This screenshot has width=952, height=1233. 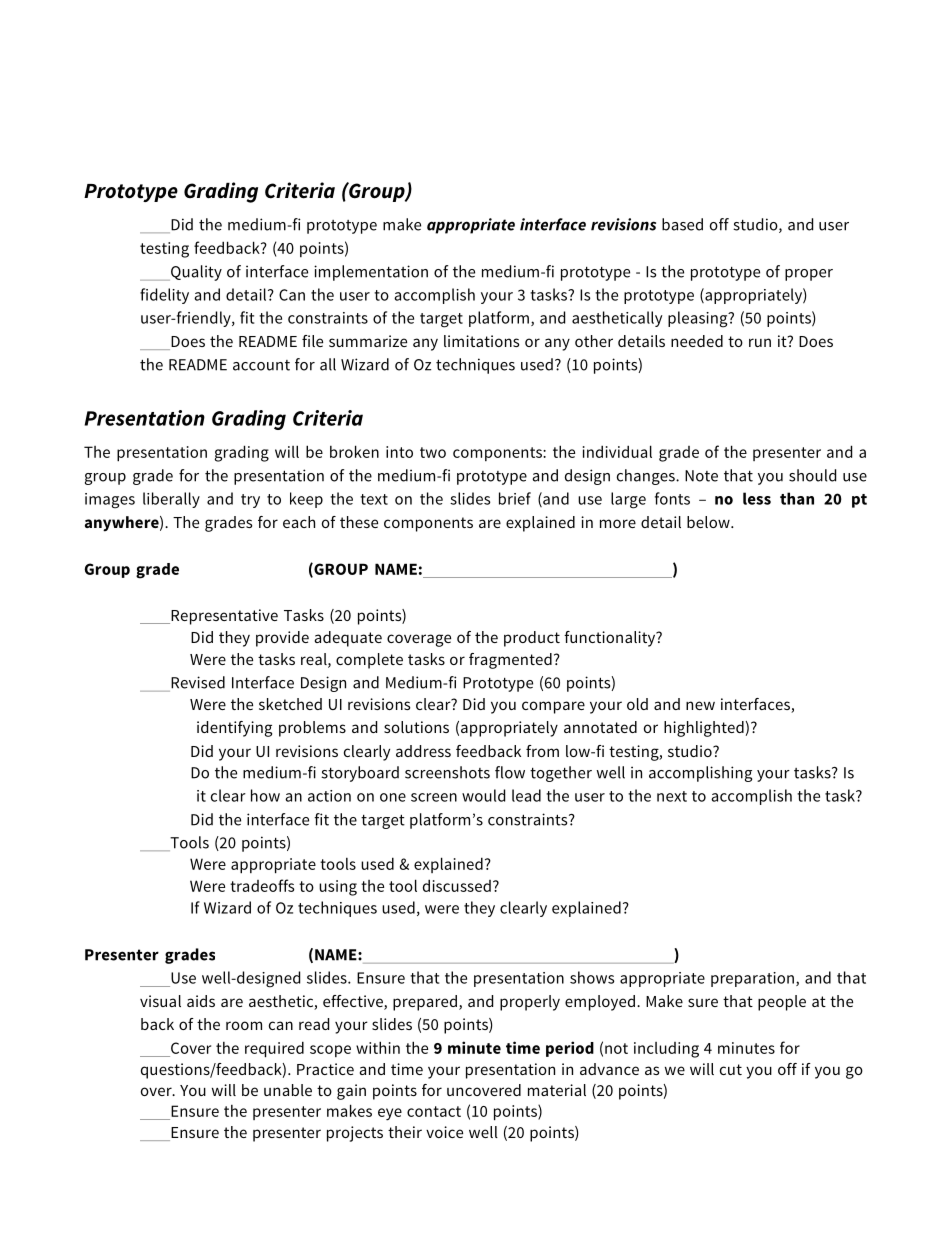 What do you see at coordinates (371, 273) in the screenshot?
I see `implementation` at bounding box center [371, 273].
